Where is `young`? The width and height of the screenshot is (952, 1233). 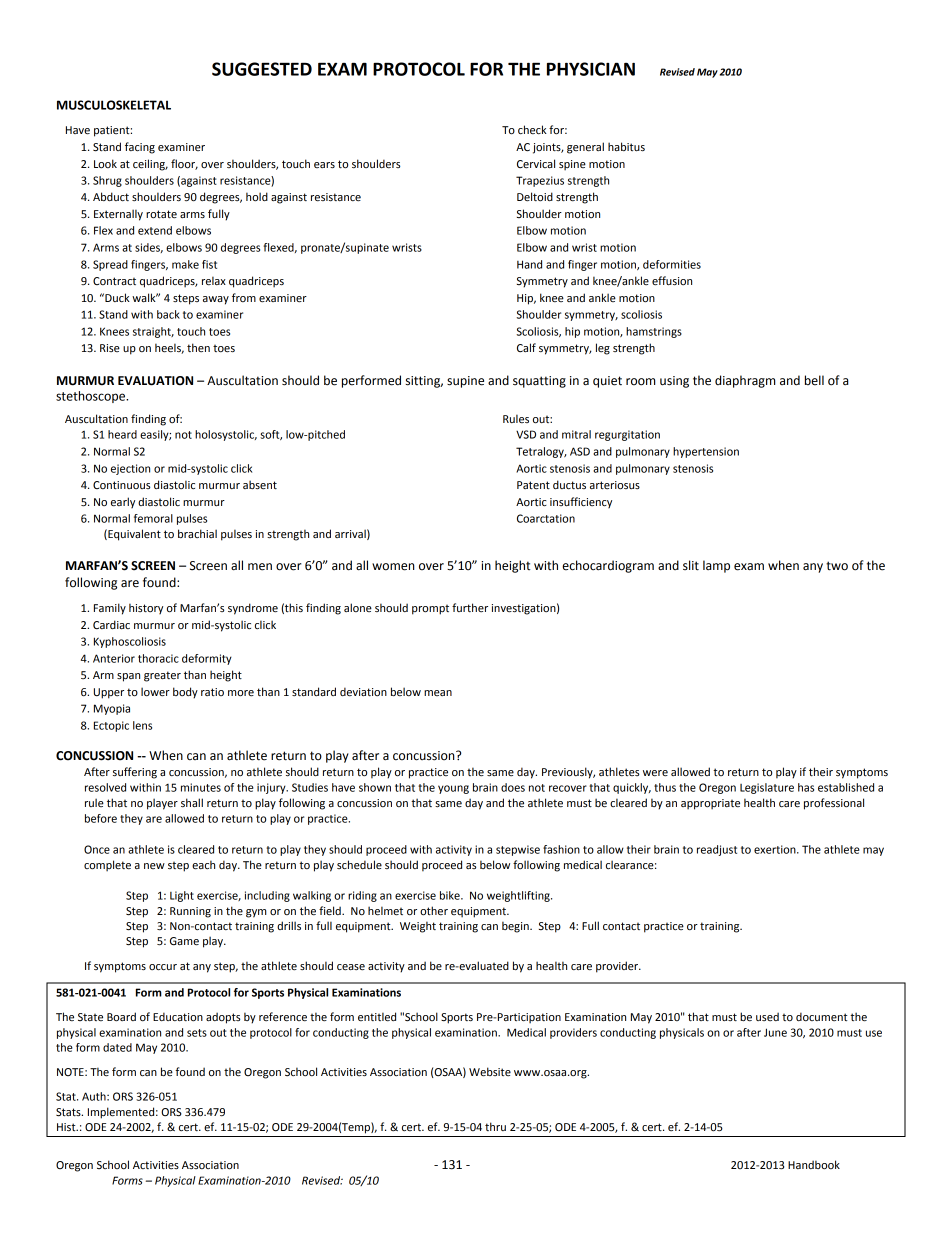 young is located at coordinates (453, 789).
